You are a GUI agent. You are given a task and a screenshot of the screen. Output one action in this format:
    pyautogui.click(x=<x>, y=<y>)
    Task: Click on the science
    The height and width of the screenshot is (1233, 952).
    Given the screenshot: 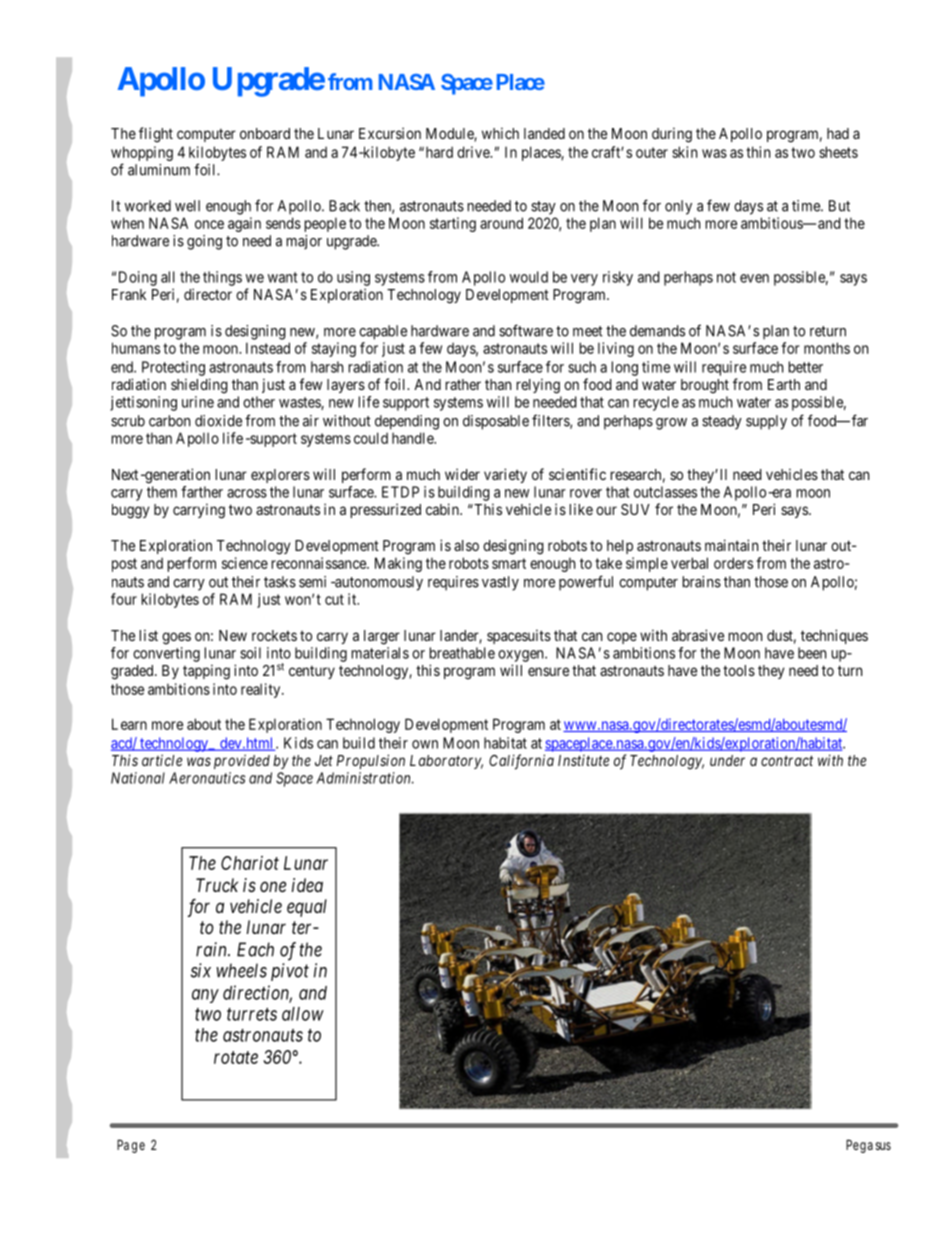 What is the action you would take?
    pyautogui.click(x=245, y=563)
